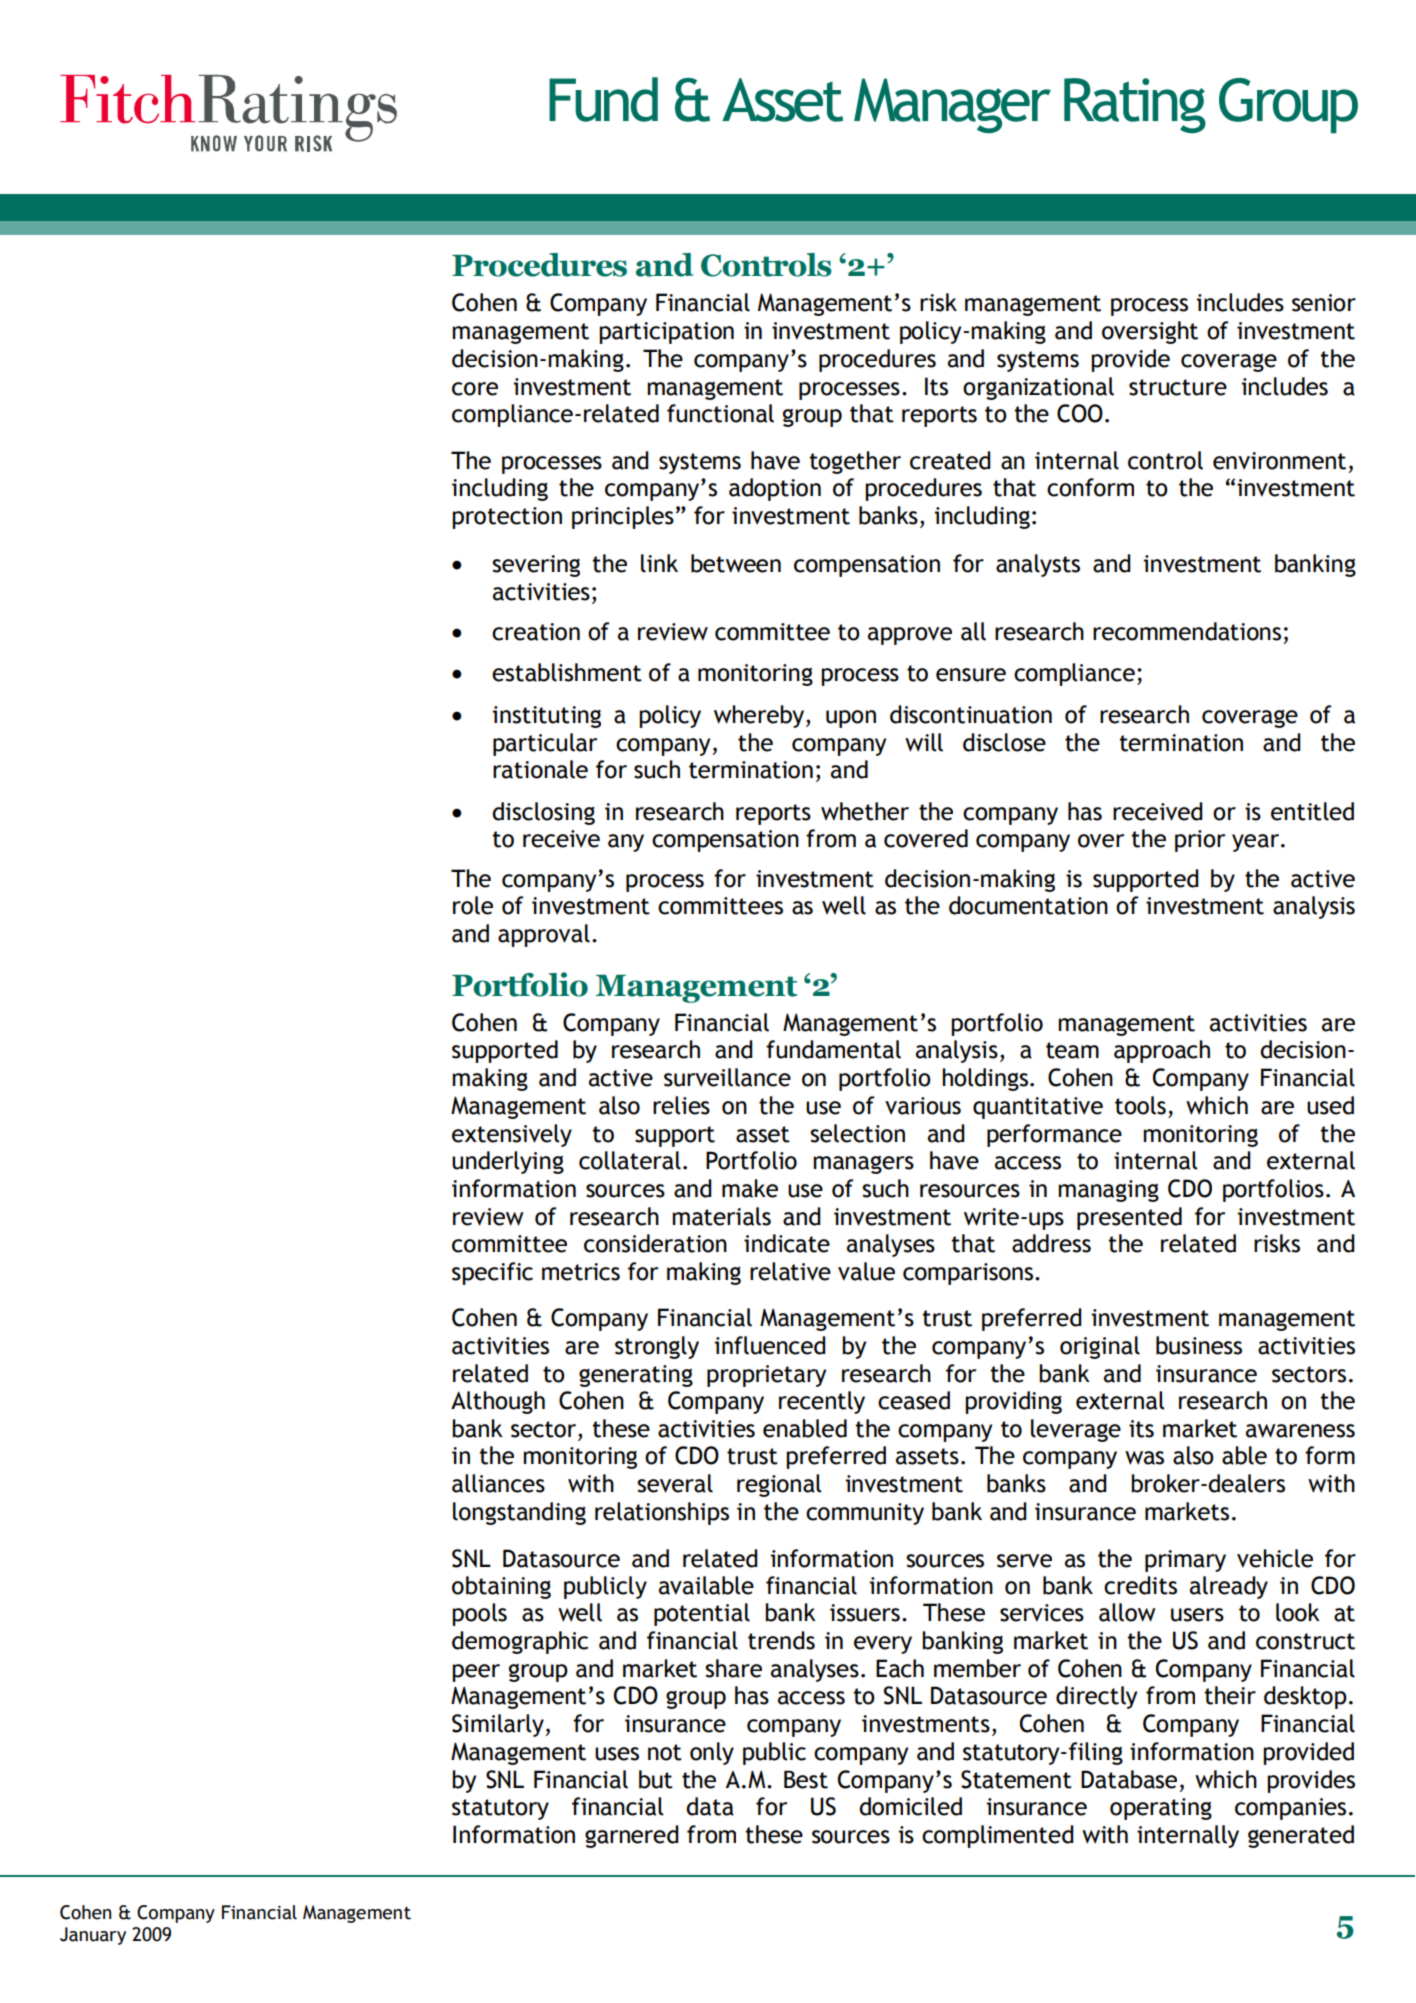 Image resolution: width=1416 pixels, height=2003 pixels. I want to click on tools, so click(1140, 1105).
